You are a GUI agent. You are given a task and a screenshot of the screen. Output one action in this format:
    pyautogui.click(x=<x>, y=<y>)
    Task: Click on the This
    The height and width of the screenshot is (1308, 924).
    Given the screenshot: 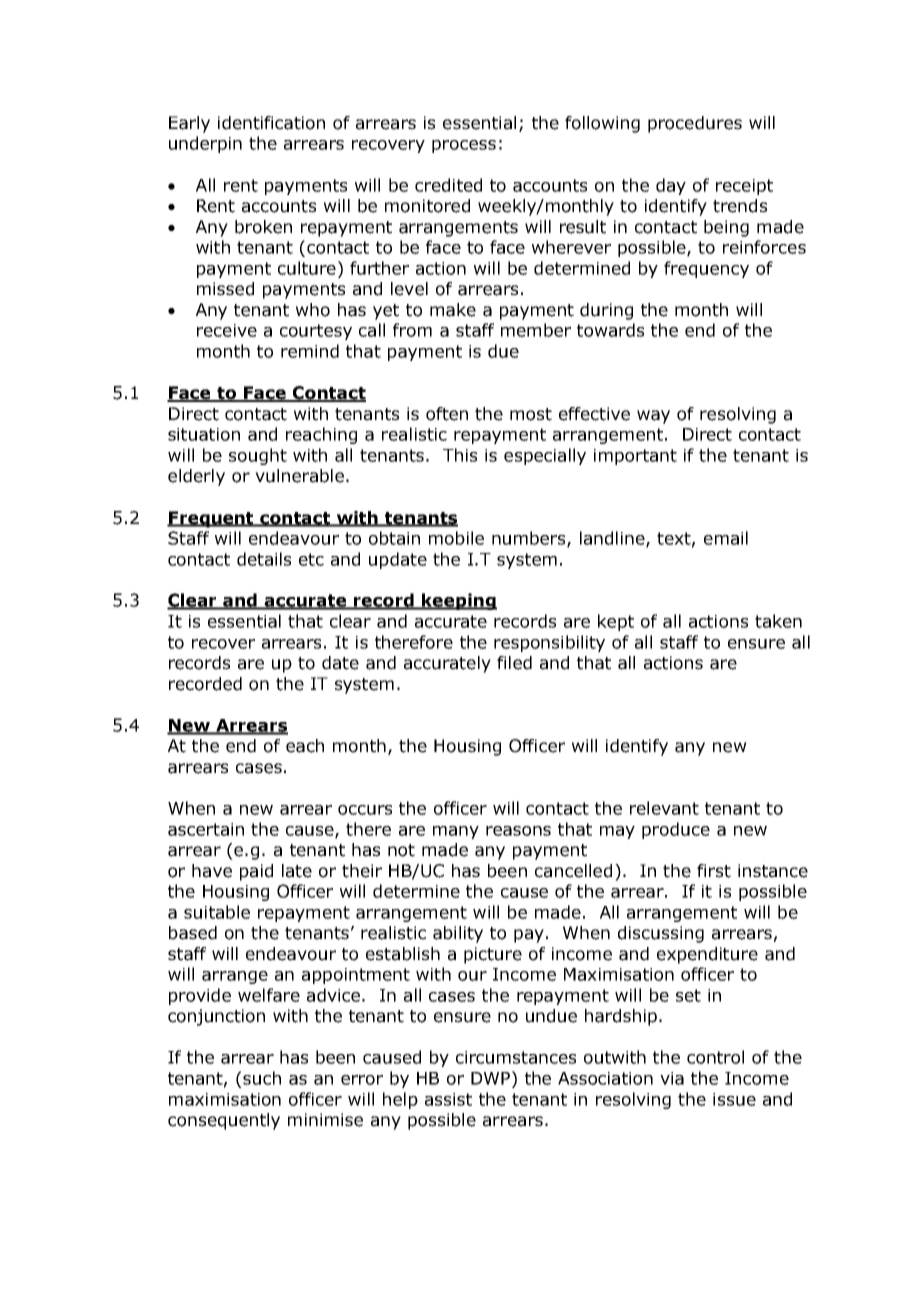 What is the action you would take?
    pyautogui.click(x=460, y=455)
